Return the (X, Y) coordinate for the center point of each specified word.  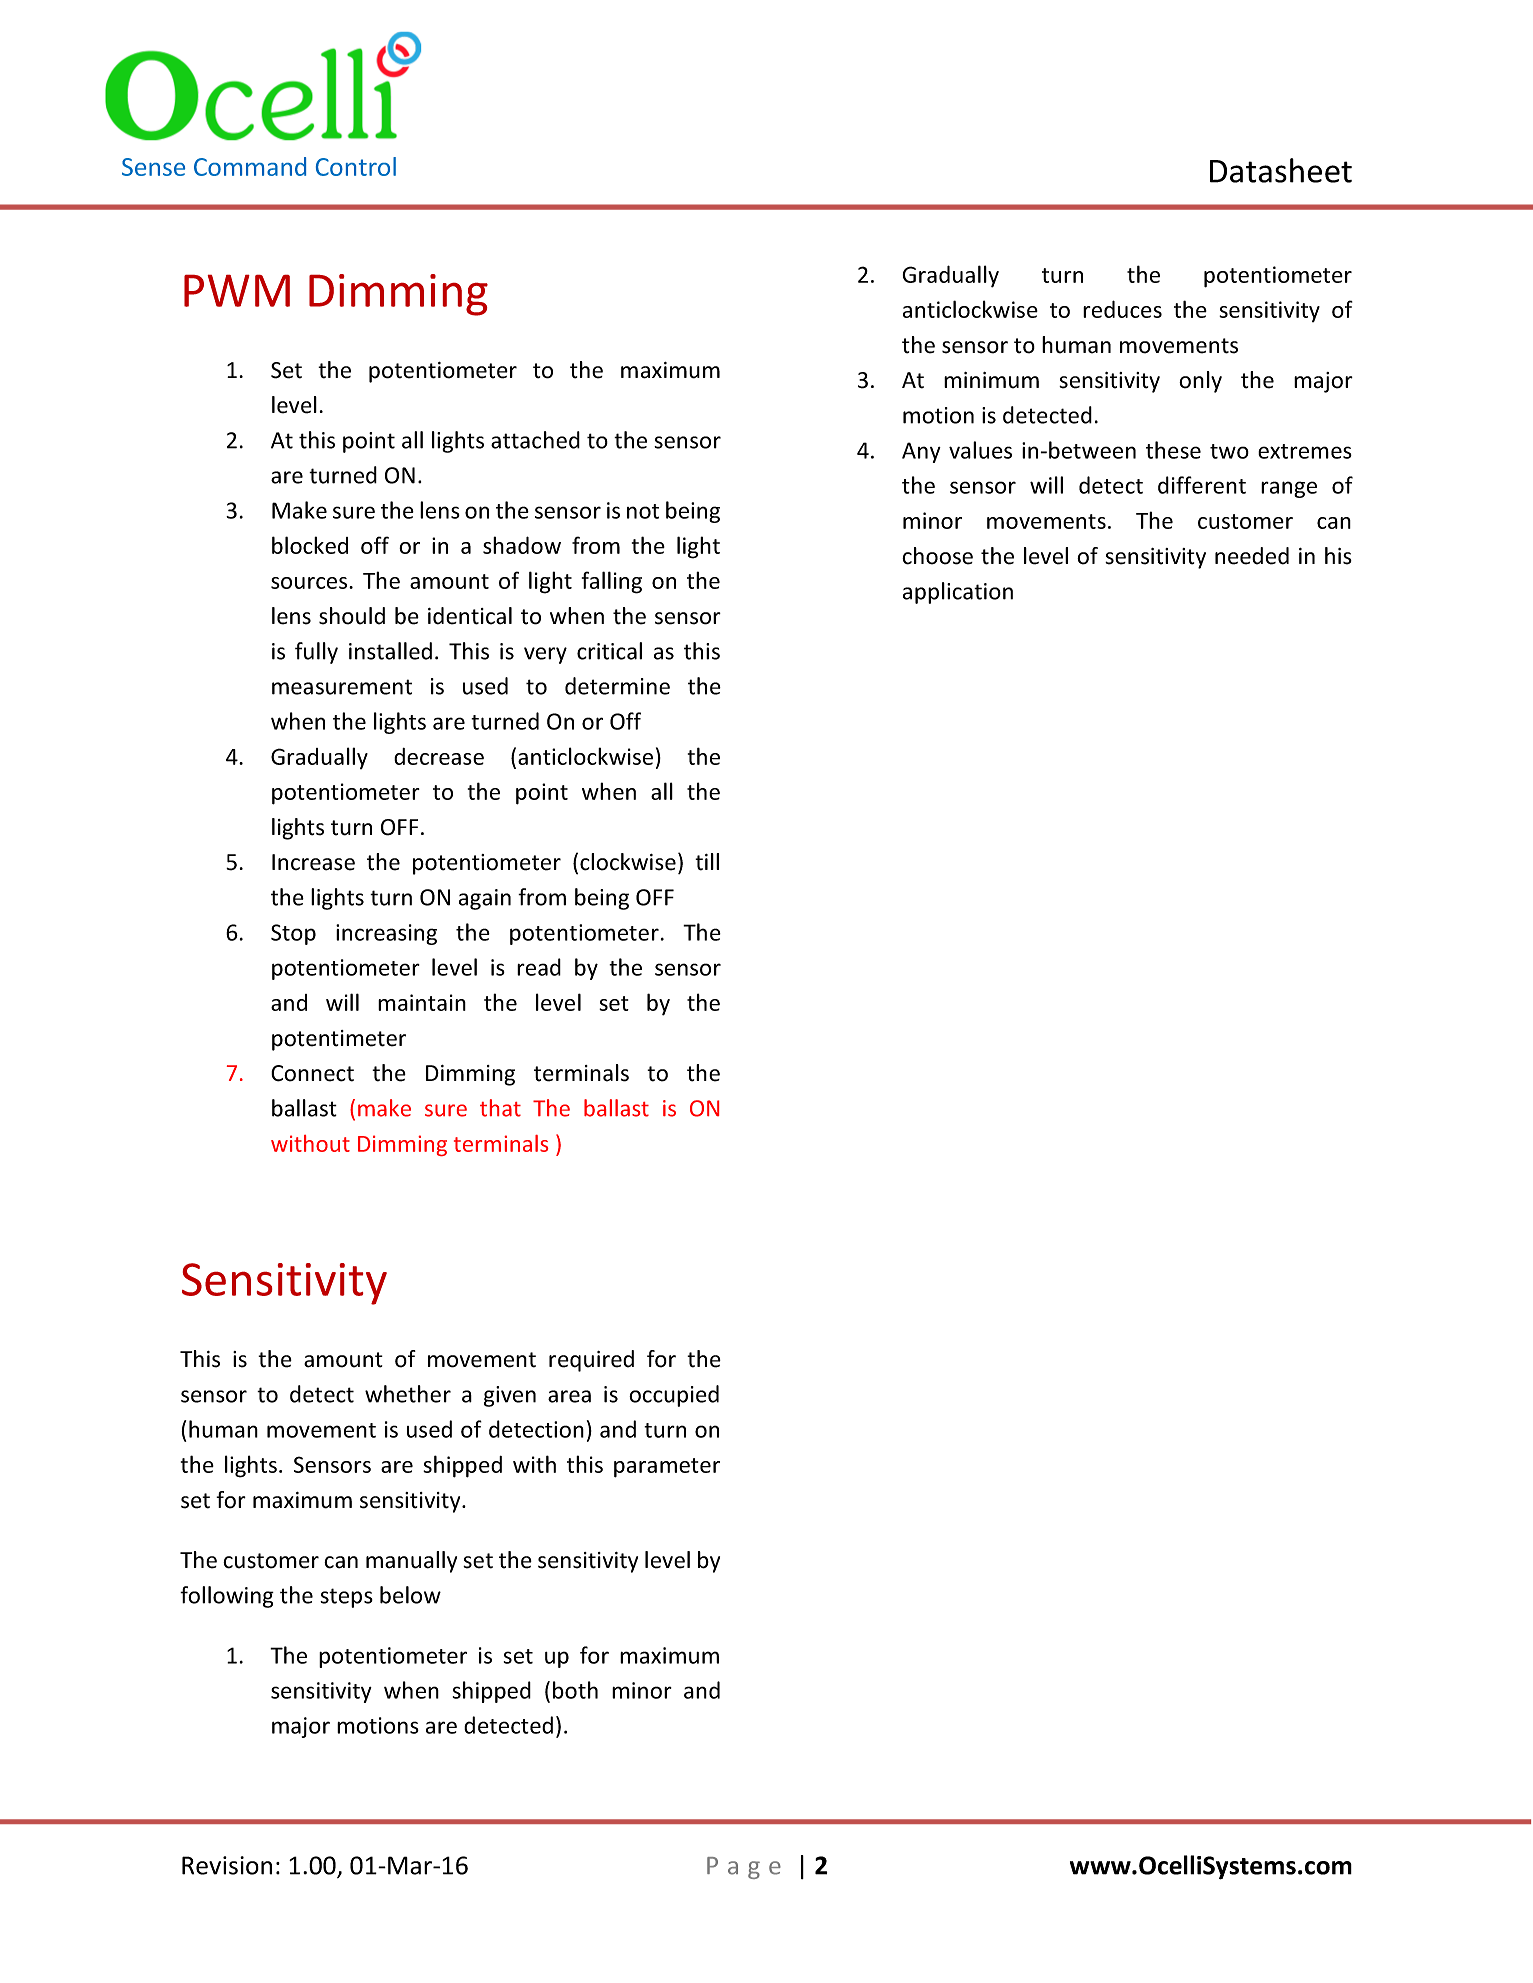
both (575, 1690)
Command (250, 166)
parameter (667, 1468)
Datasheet (1281, 170)
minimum (991, 380)
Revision (227, 1865)
